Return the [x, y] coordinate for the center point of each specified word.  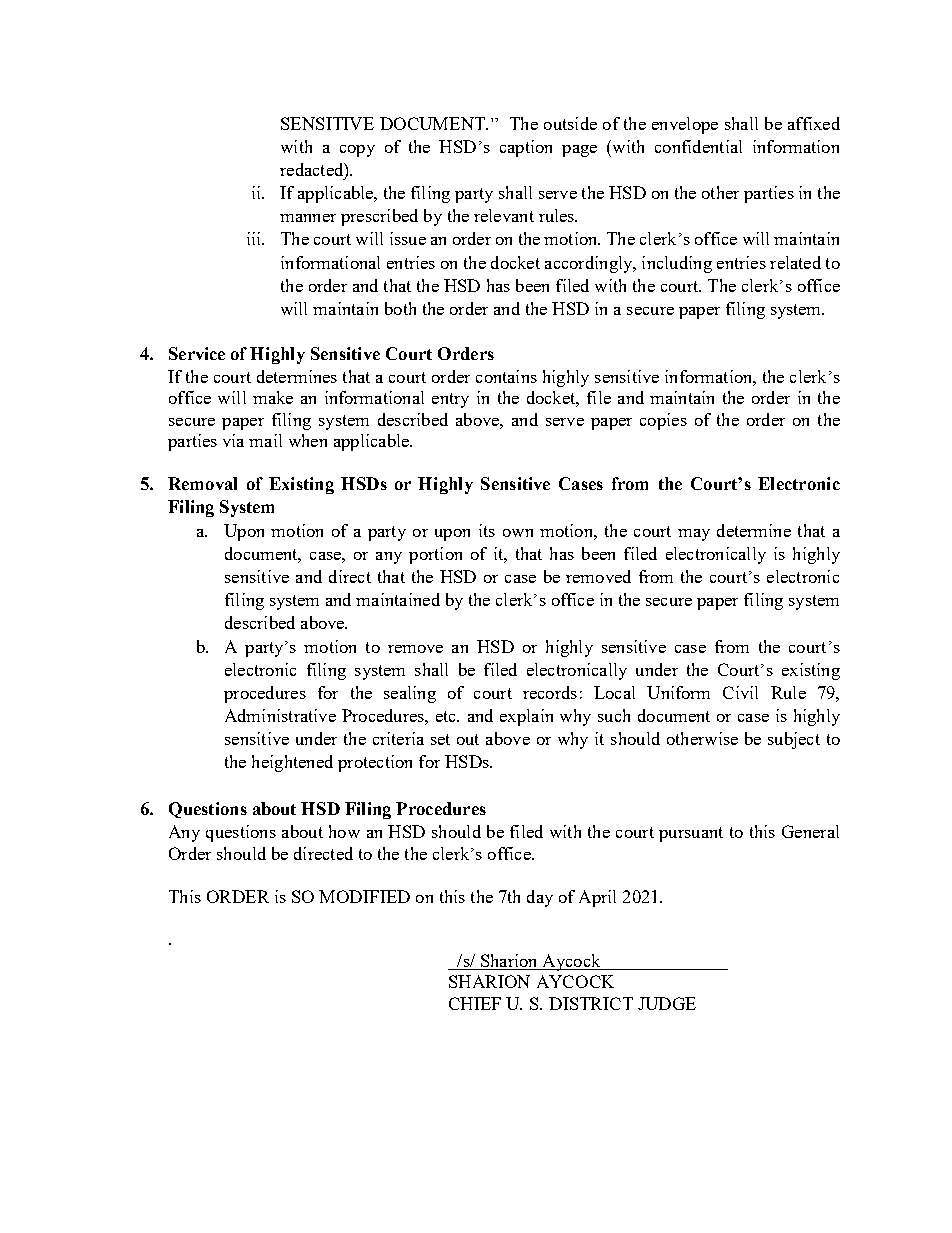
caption [526, 148]
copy [357, 151]
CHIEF [475, 1003]
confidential [698, 146]
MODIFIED [364, 896]
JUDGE [667, 1003]
